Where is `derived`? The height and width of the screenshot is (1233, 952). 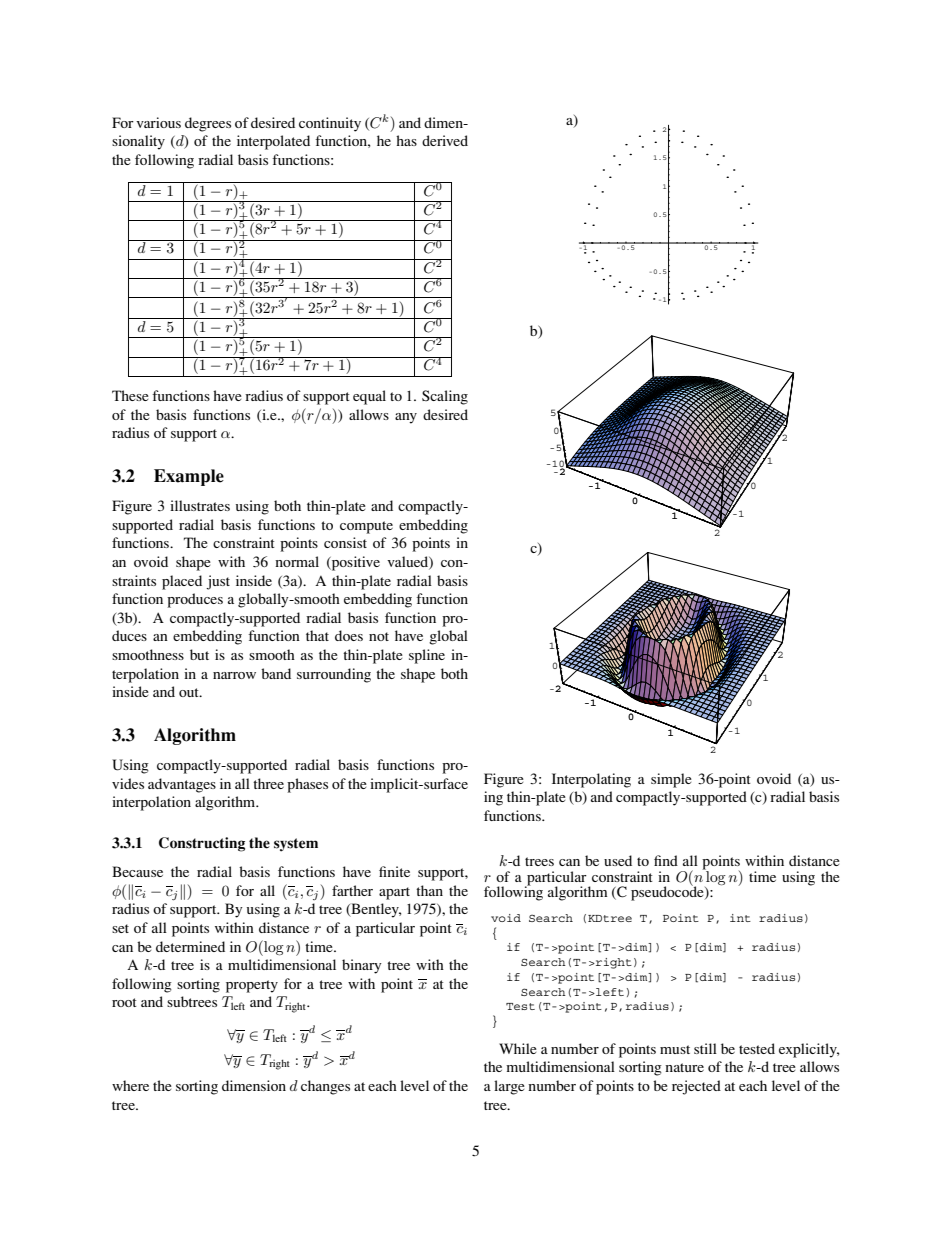
derived is located at coordinates (445, 140).
